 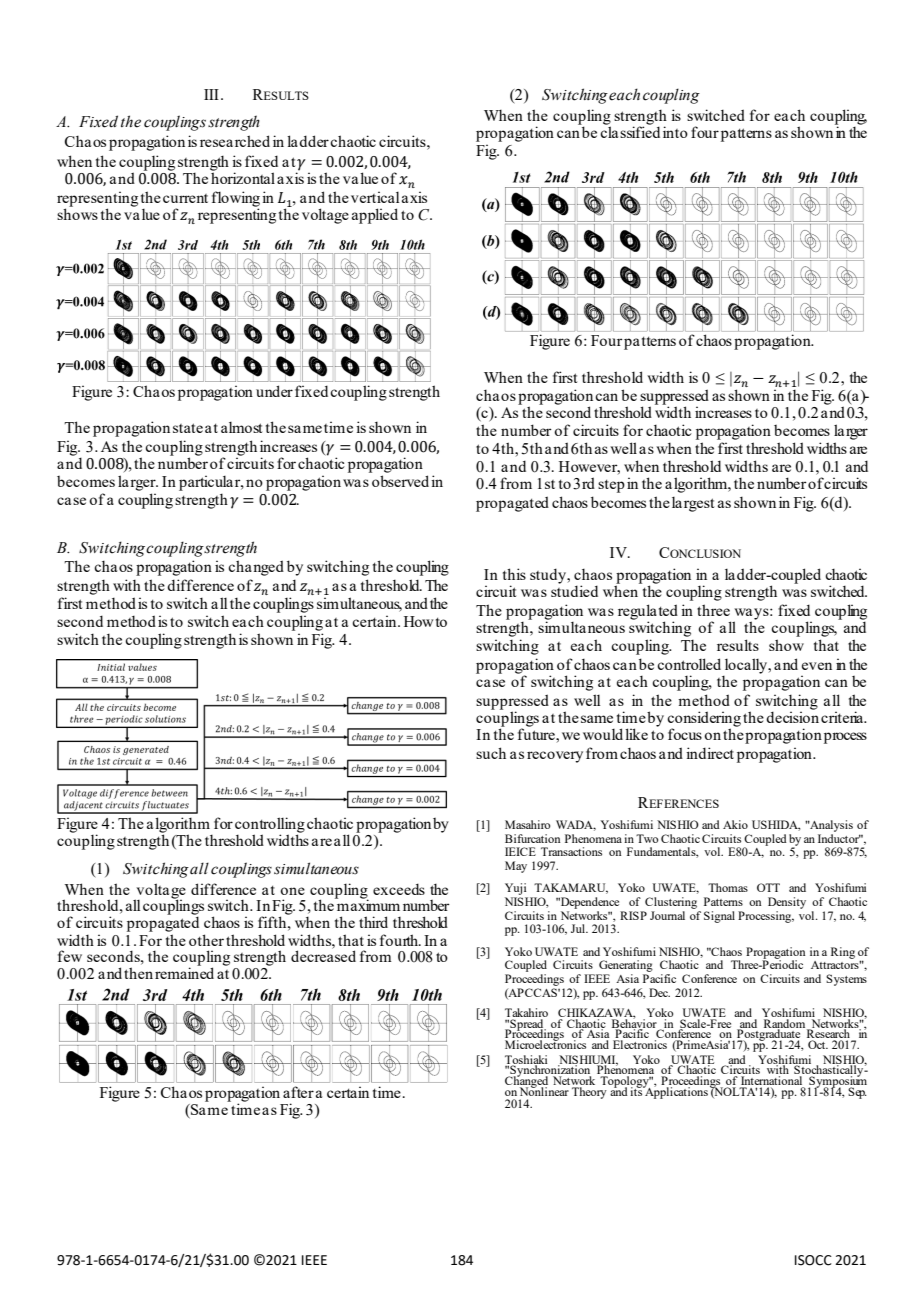 I want to click on regulated, so click(x=648, y=613).
